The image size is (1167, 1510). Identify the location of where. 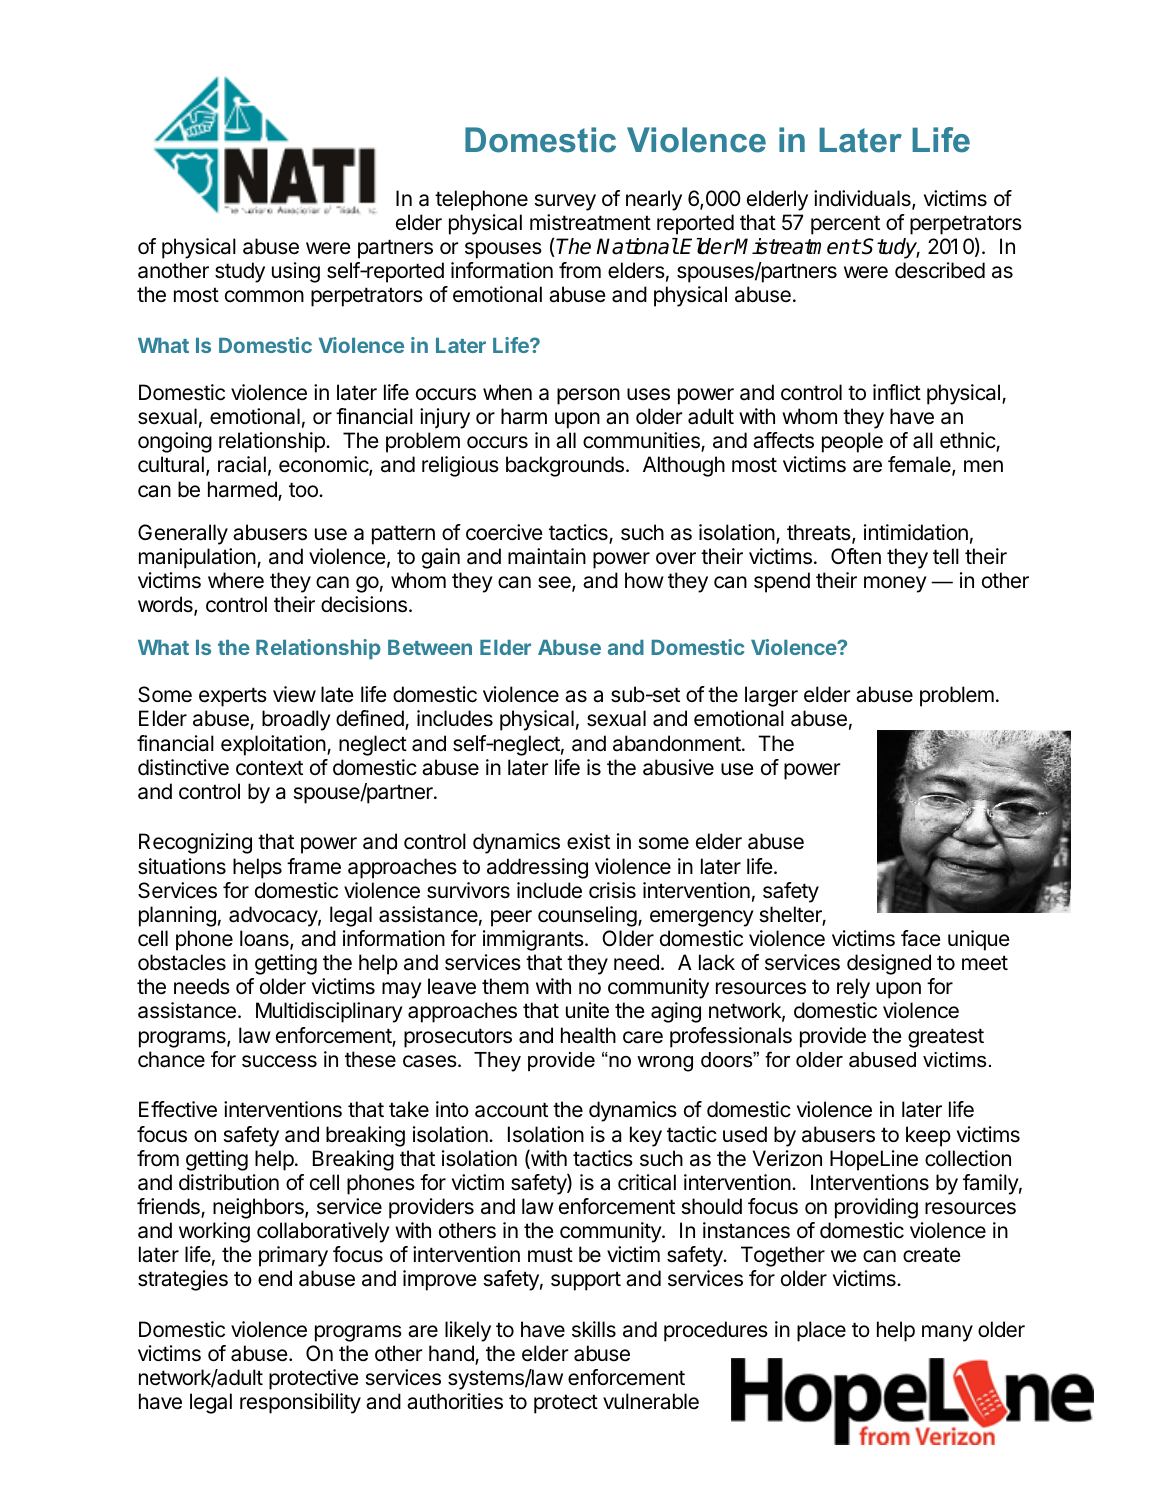
(236, 580).
